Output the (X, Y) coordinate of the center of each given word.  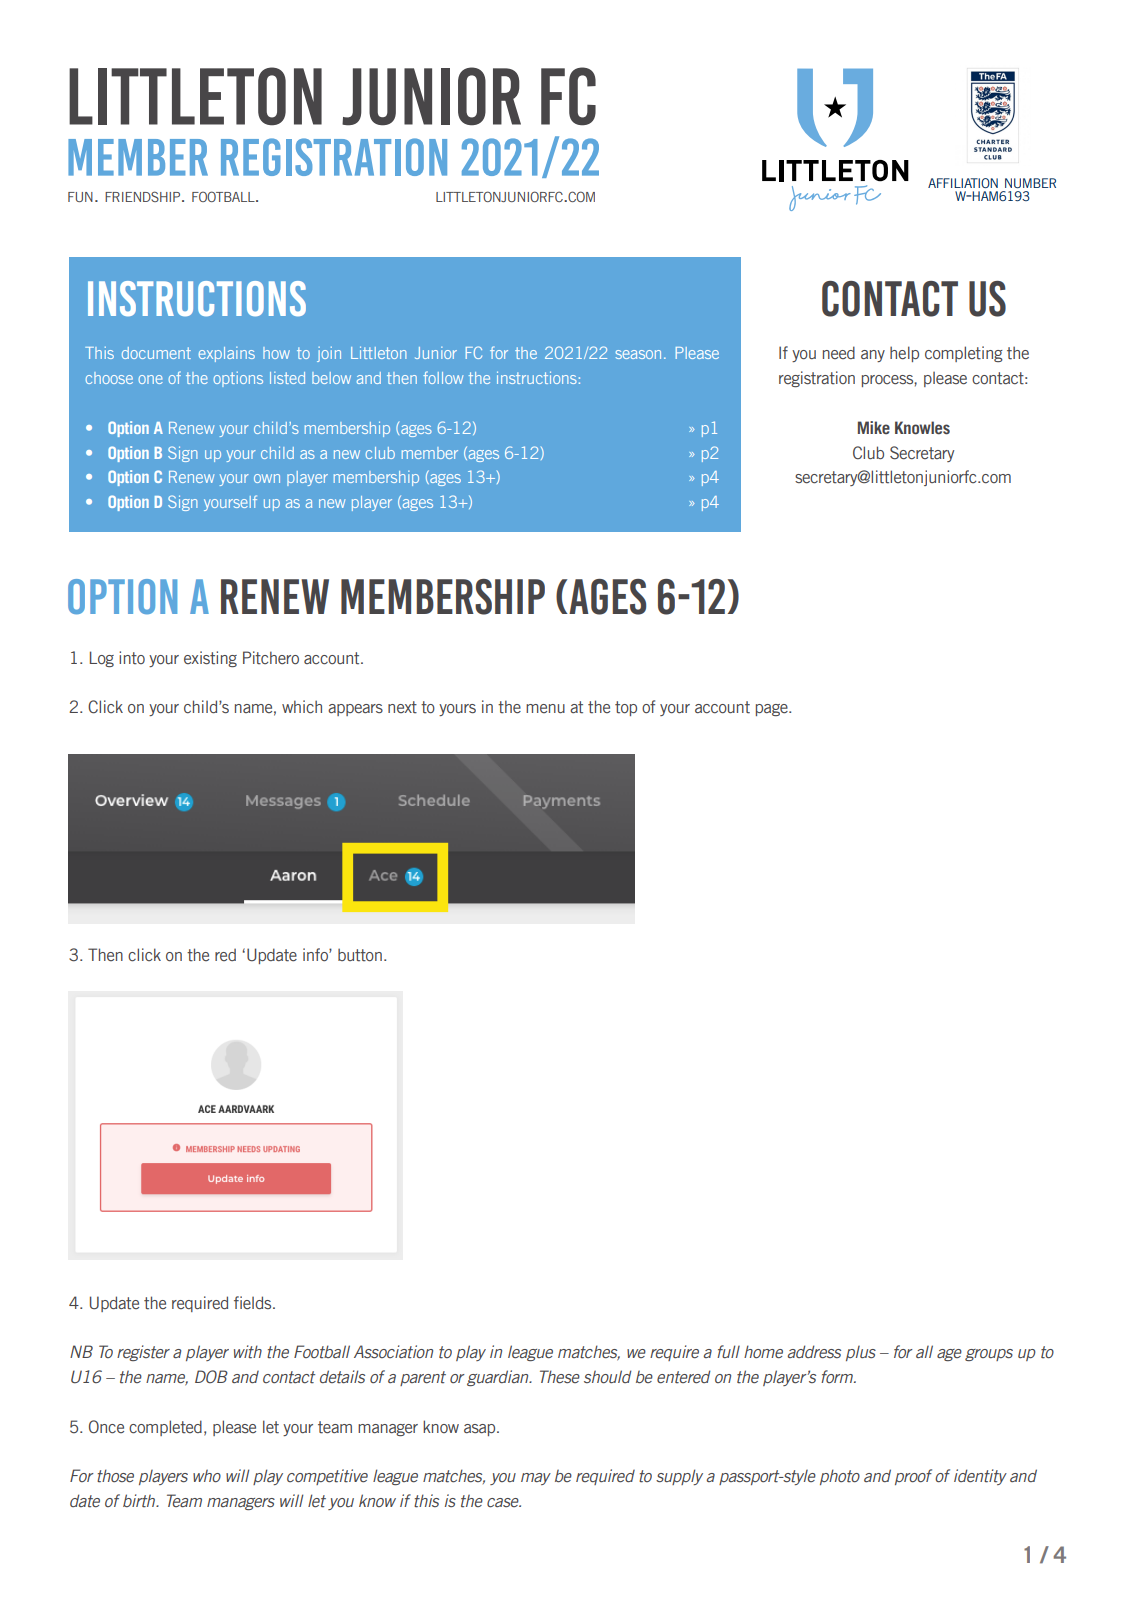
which (302, 707)
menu (545, 708)
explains (227, 354)
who (207, 1476)
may (536, 1479)
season (638, 354)
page (773, 710)
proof (913, 1477)
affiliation (963, 183)
